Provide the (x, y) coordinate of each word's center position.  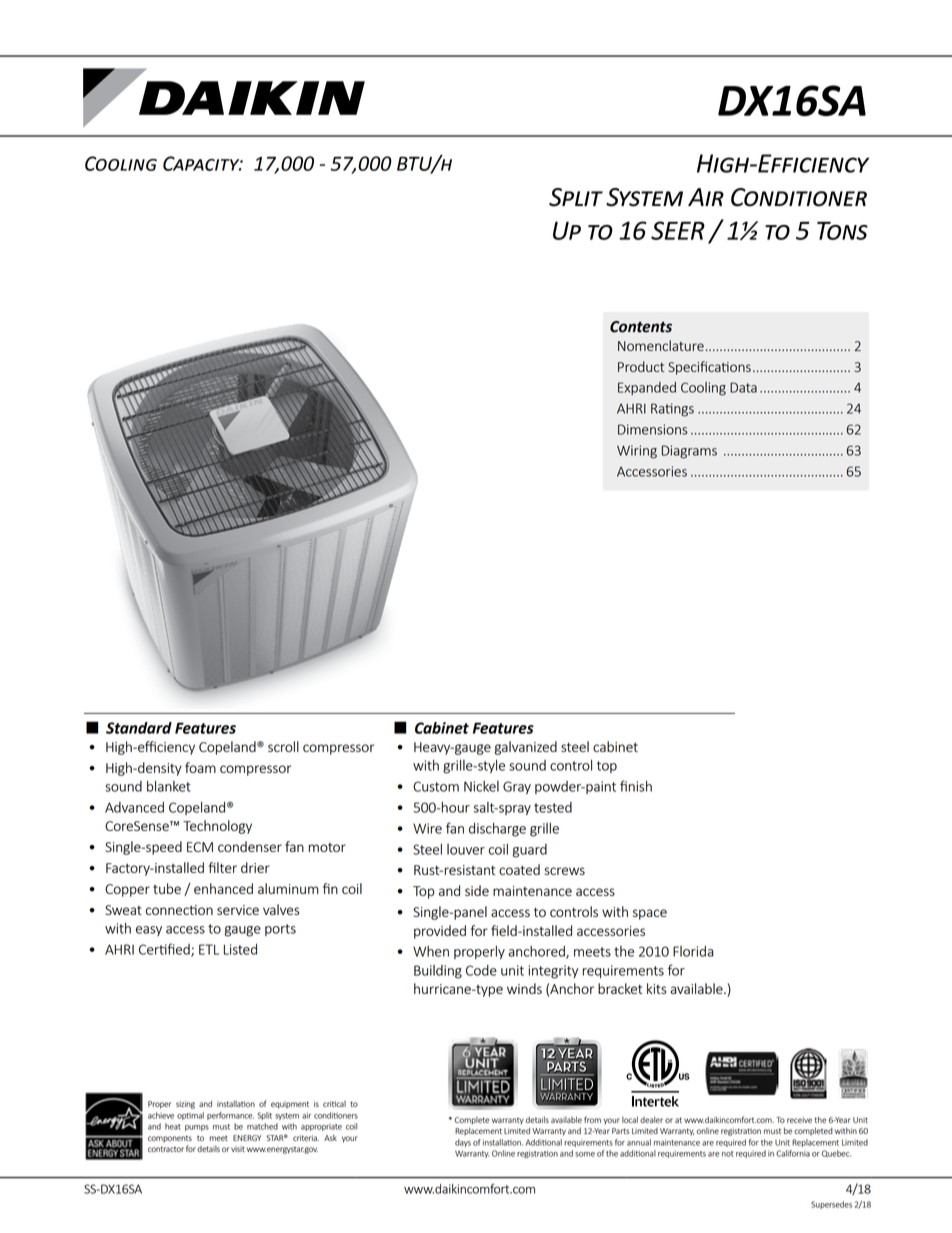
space (650, 914)
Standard (139, 728)
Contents (641, 327)
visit (238, 1149)
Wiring (637, 452)
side (477, 890)
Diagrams (689, 452)
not (727, 1154)
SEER (678, 230)
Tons (842, 231)
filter (223, 867)
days (463, 1143)
